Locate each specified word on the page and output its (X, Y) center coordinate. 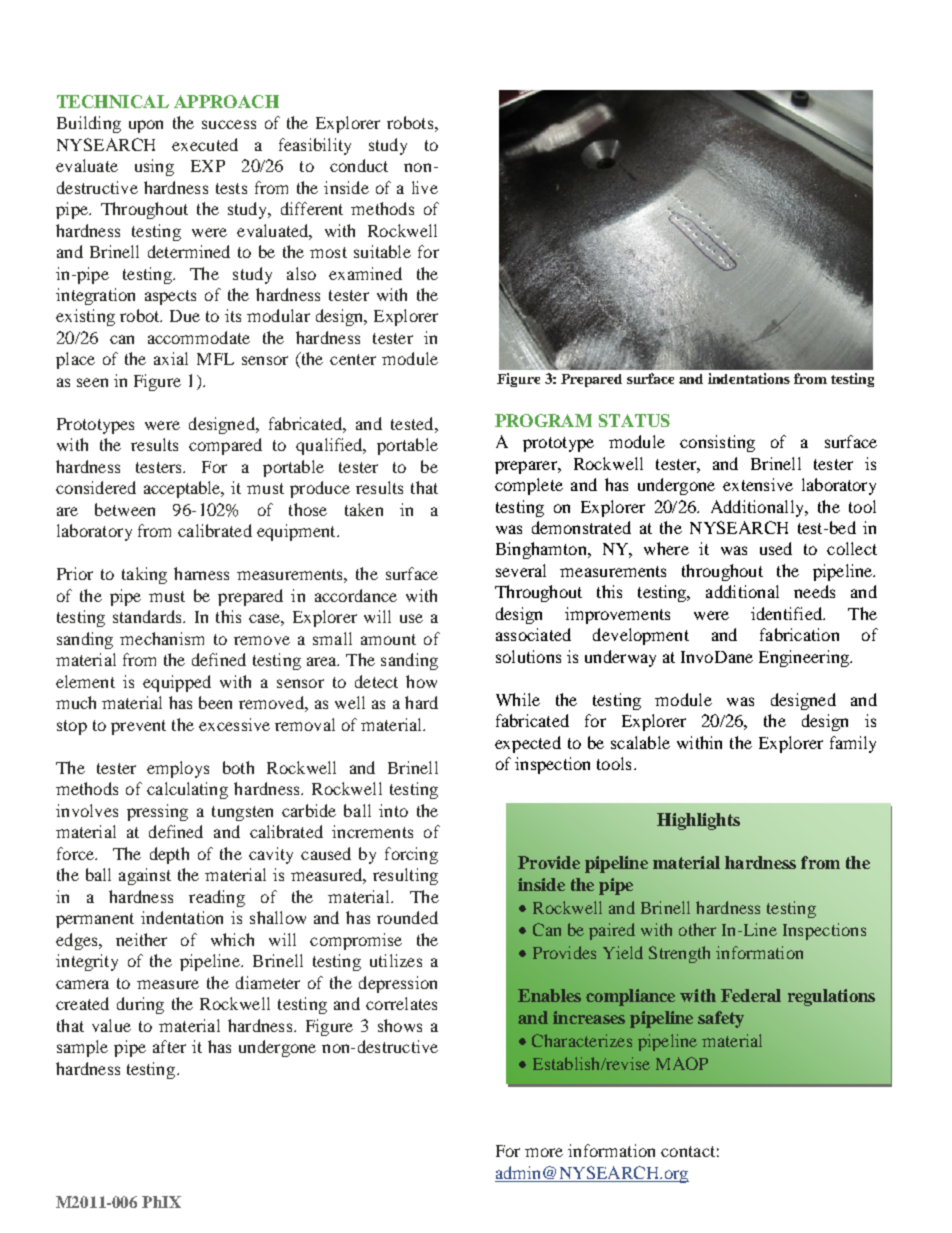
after (169, 1046)
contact (688, 1151)
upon (146, 126)
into (393, 810)
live (425, 187)
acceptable (183, 489)
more (544, 1152)
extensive (758, 484)
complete (529, 486)
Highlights (698, 821)
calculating (187, 790)
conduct (359, 165)
